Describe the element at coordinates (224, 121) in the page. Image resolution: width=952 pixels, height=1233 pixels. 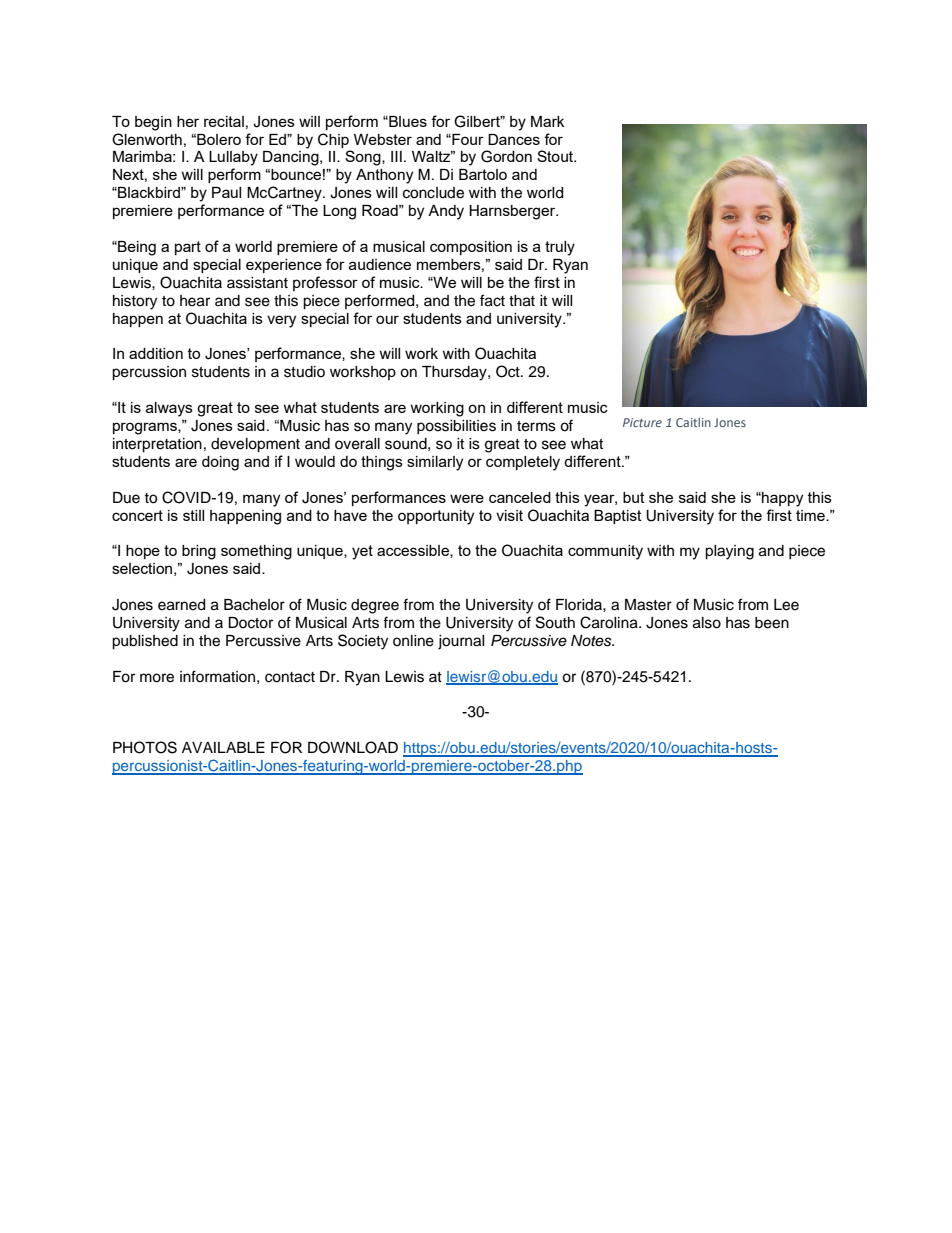
I see `recital` at that location.
